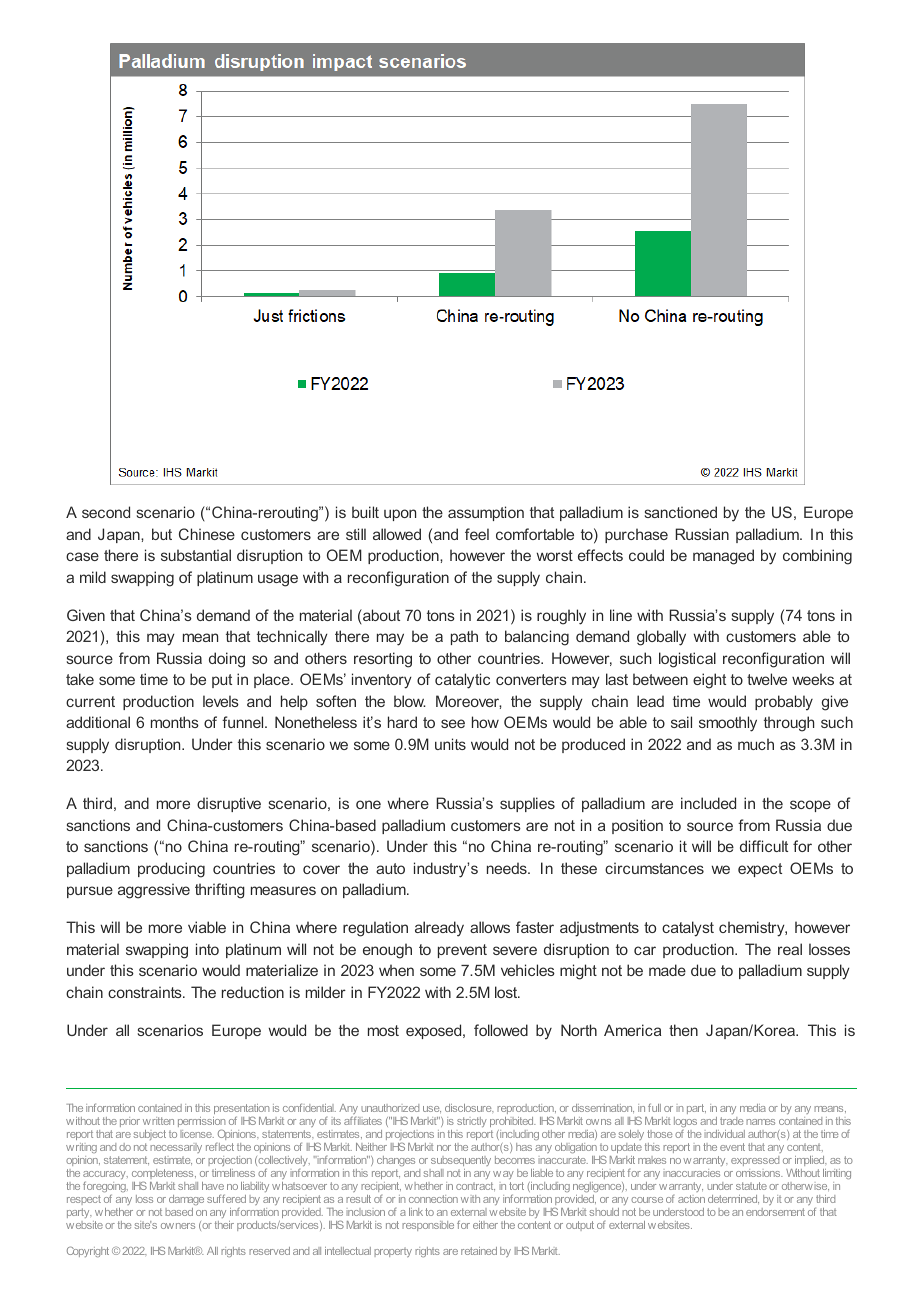  What do you see at coordinates (760, 870) in the screenshot?
I see `expect` at bounding box center [760, 870].
